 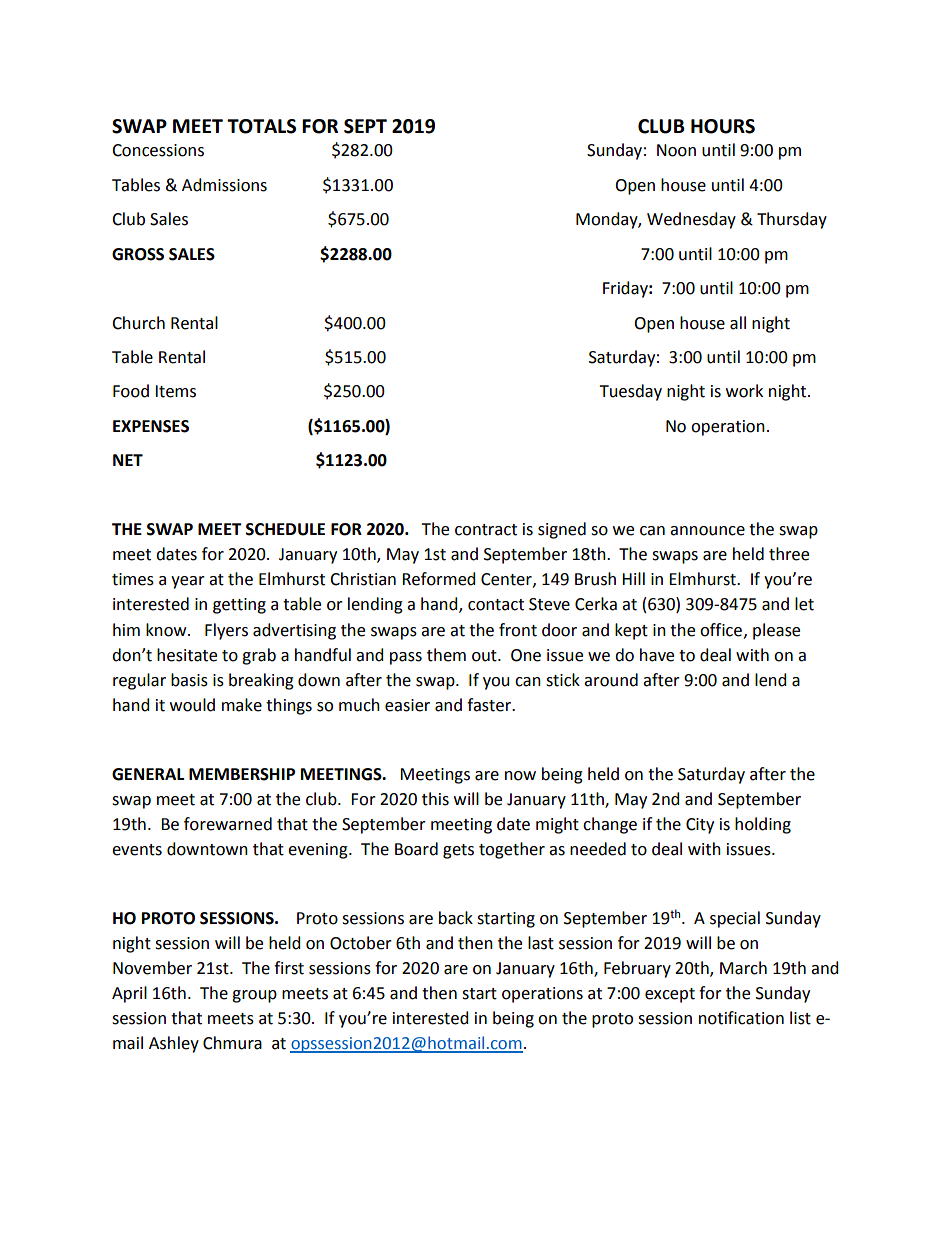 I want to click on Items, so click(x=175, y=391).
